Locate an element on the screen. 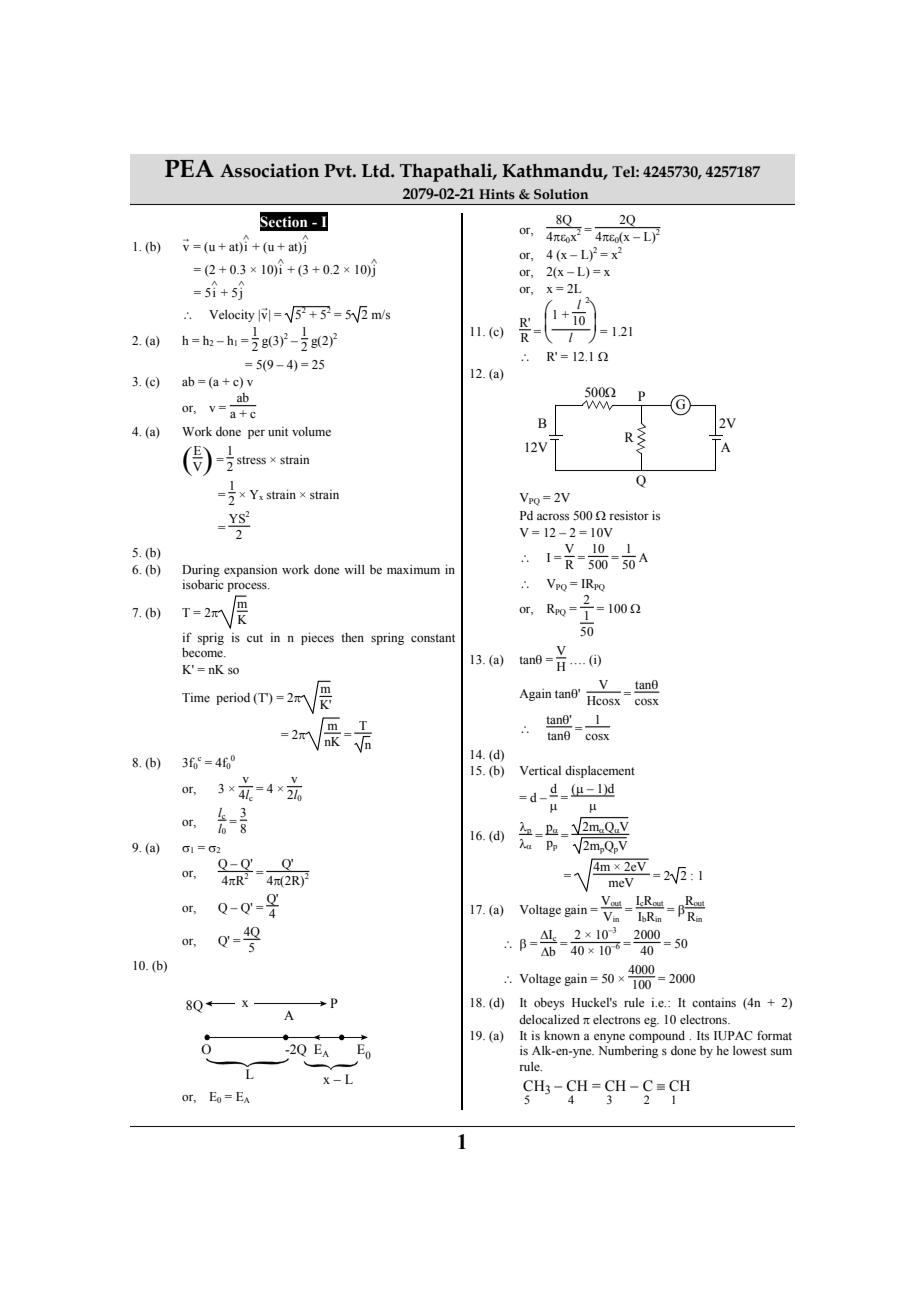 This screenshot has width=924, height=1308. Vertical is located at coordinates (540, 770).
